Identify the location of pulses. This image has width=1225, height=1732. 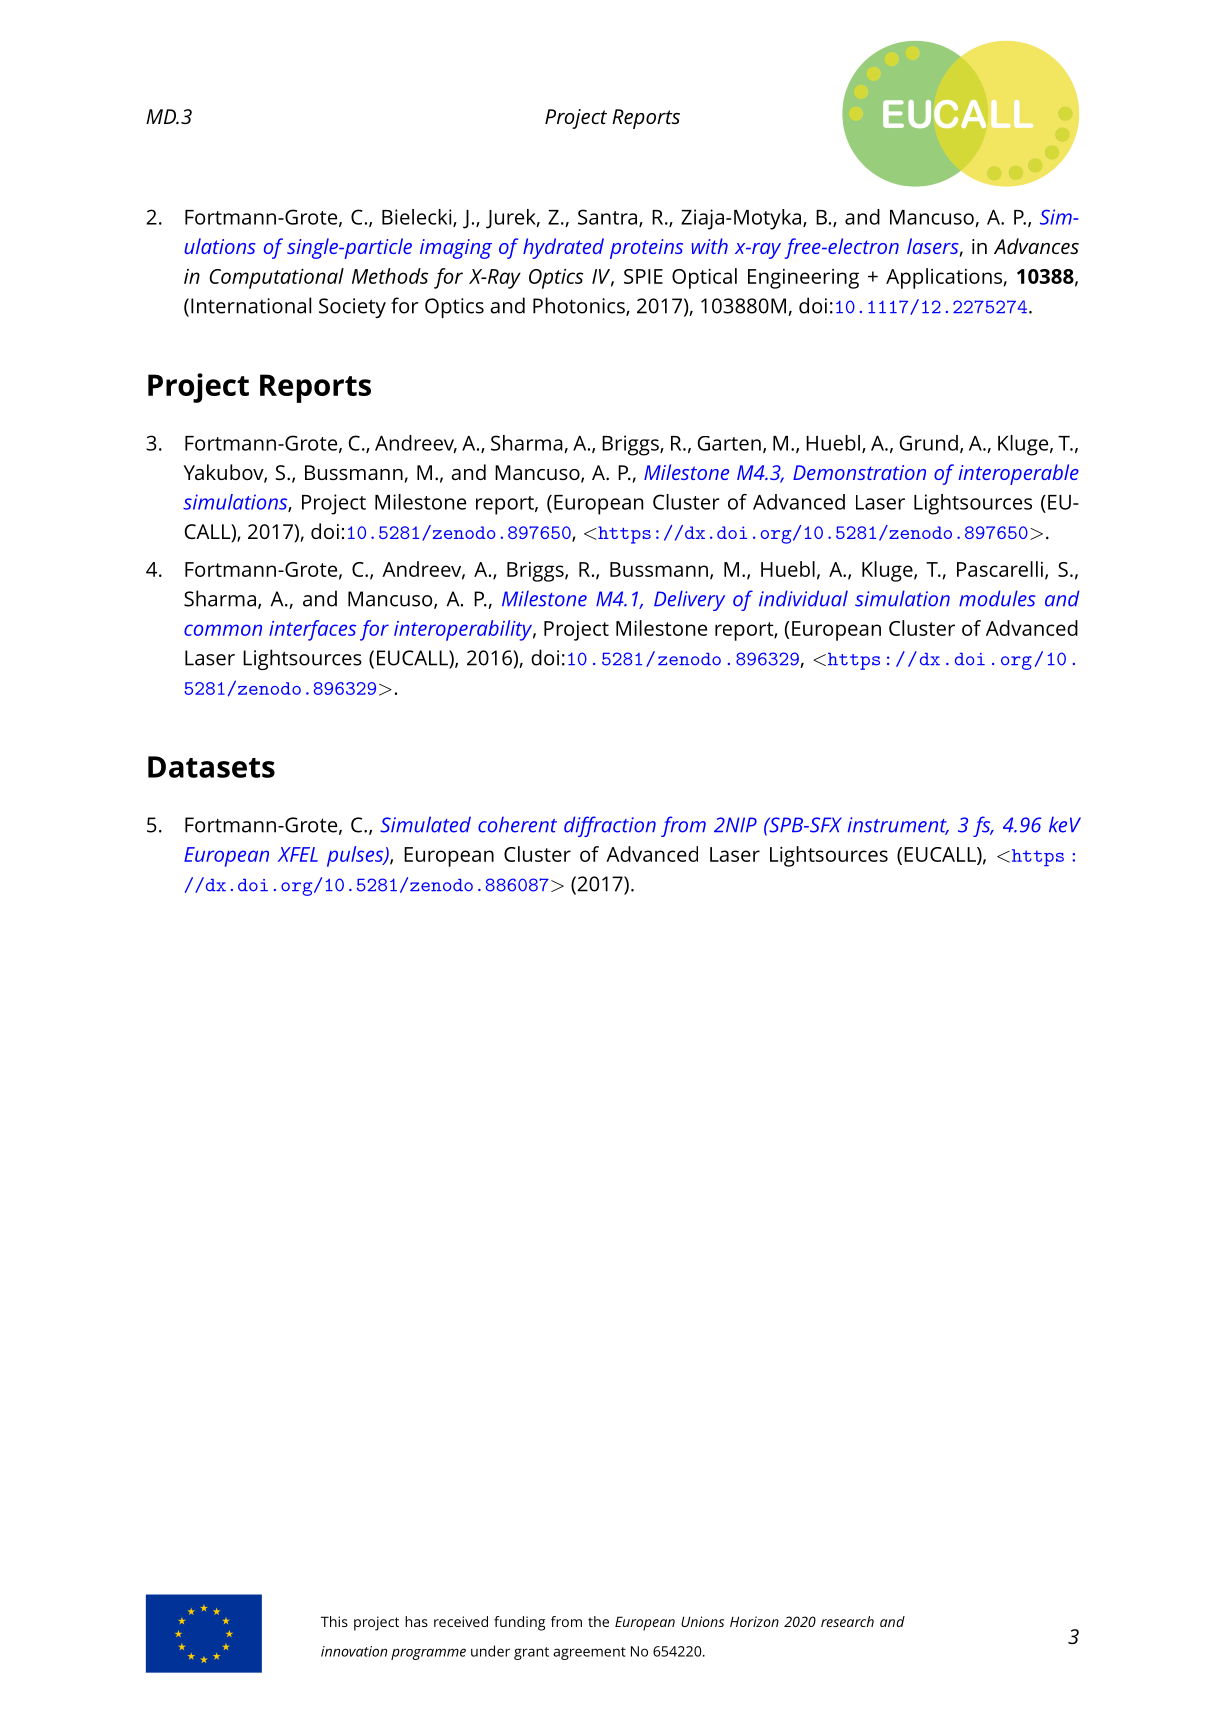
(356, 856).
